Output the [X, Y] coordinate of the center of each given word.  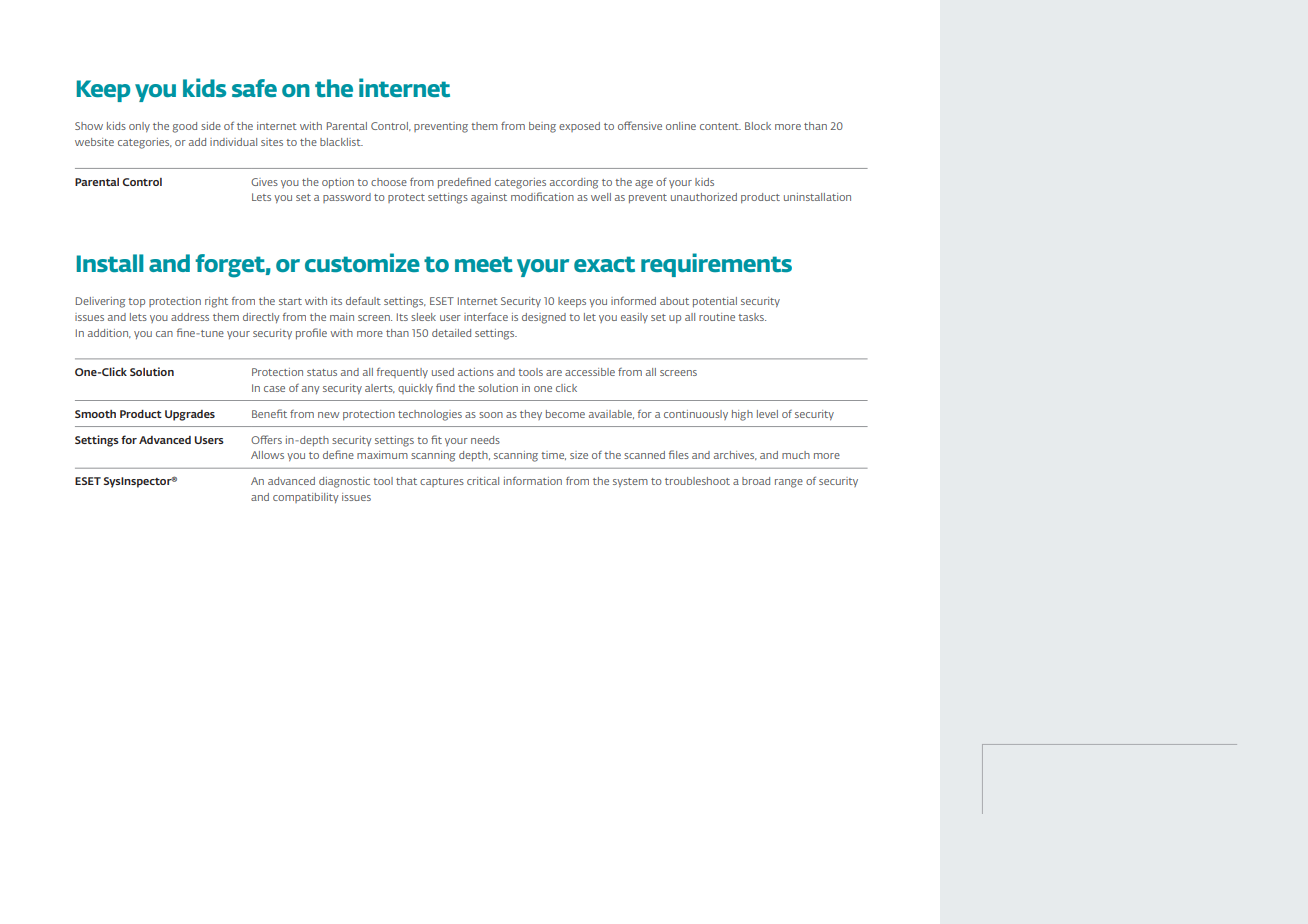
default [363, 301]
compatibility [306, 498]
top [136, 302]
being [542, 127]
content [720, 126]
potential [715, 302]
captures [442, 482]
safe [254, 88]
